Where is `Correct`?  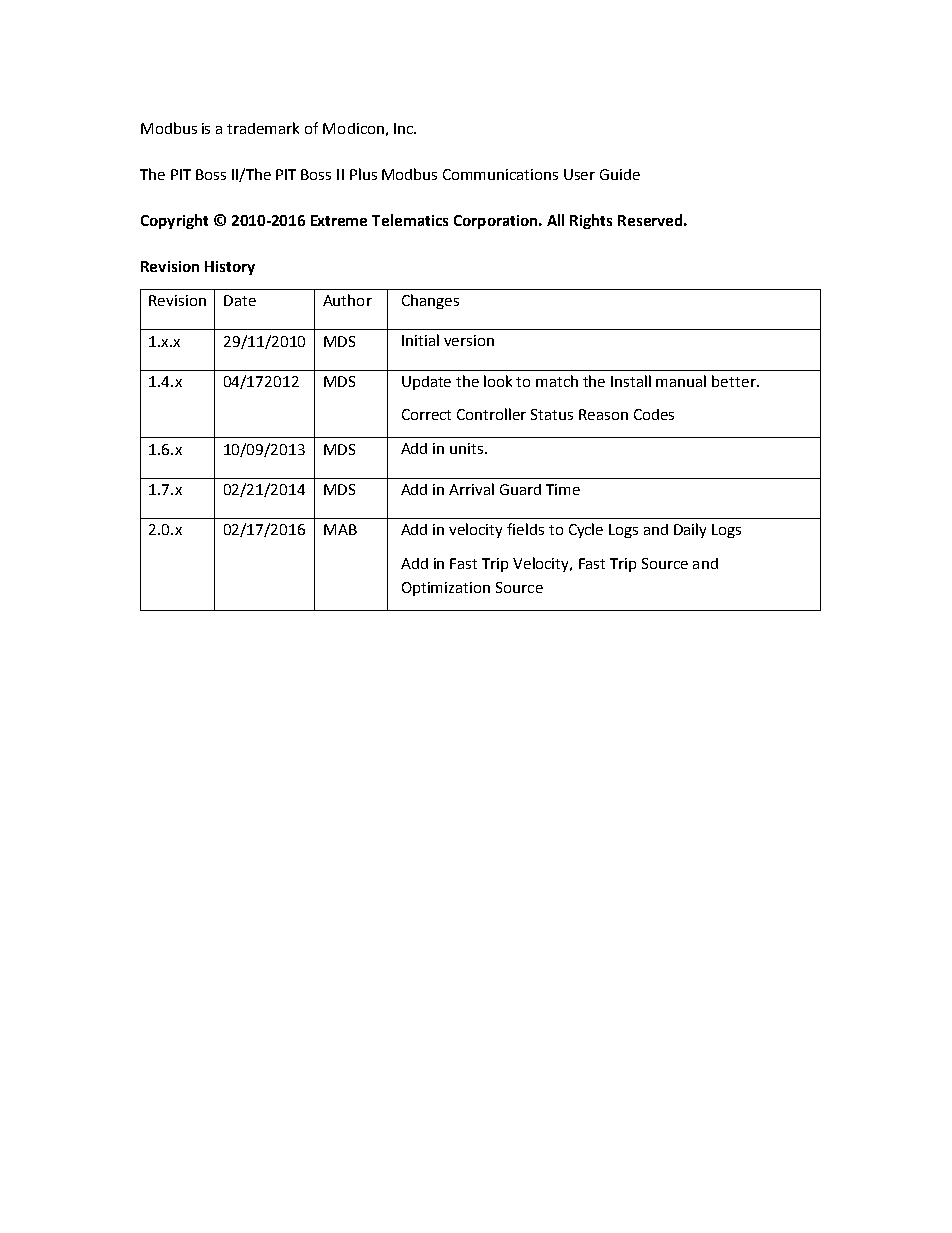 Correct is located at coordinates (426, 414).
